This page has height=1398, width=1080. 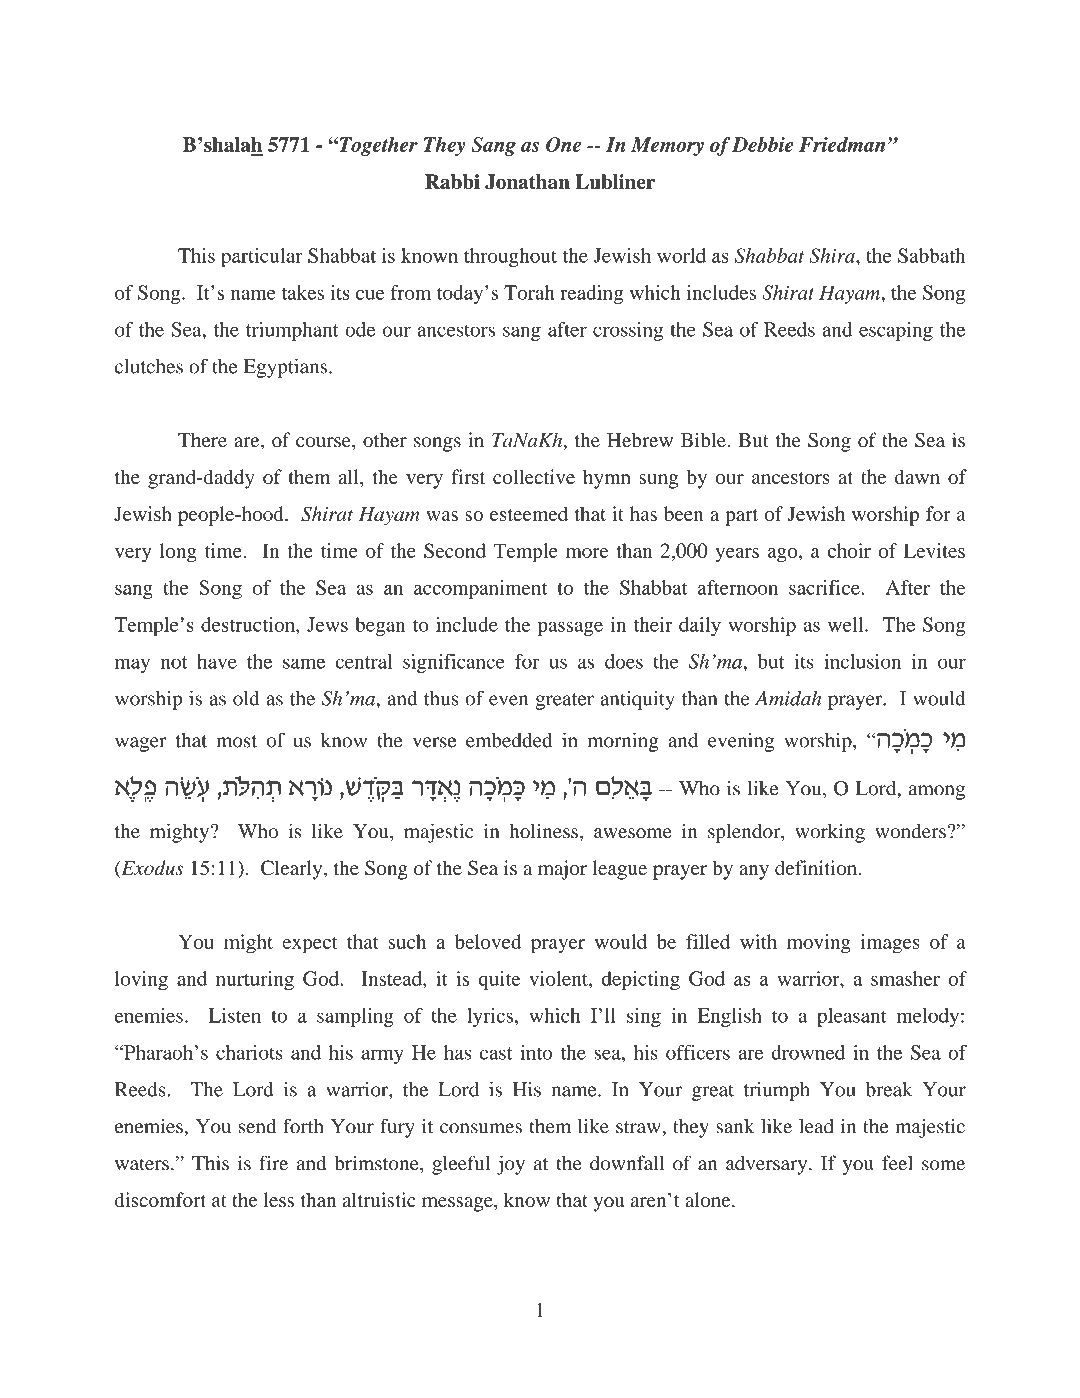 What do you see at coordinates (303, 292) in the page?
I see `takes` at bounding box center [303, 292].
